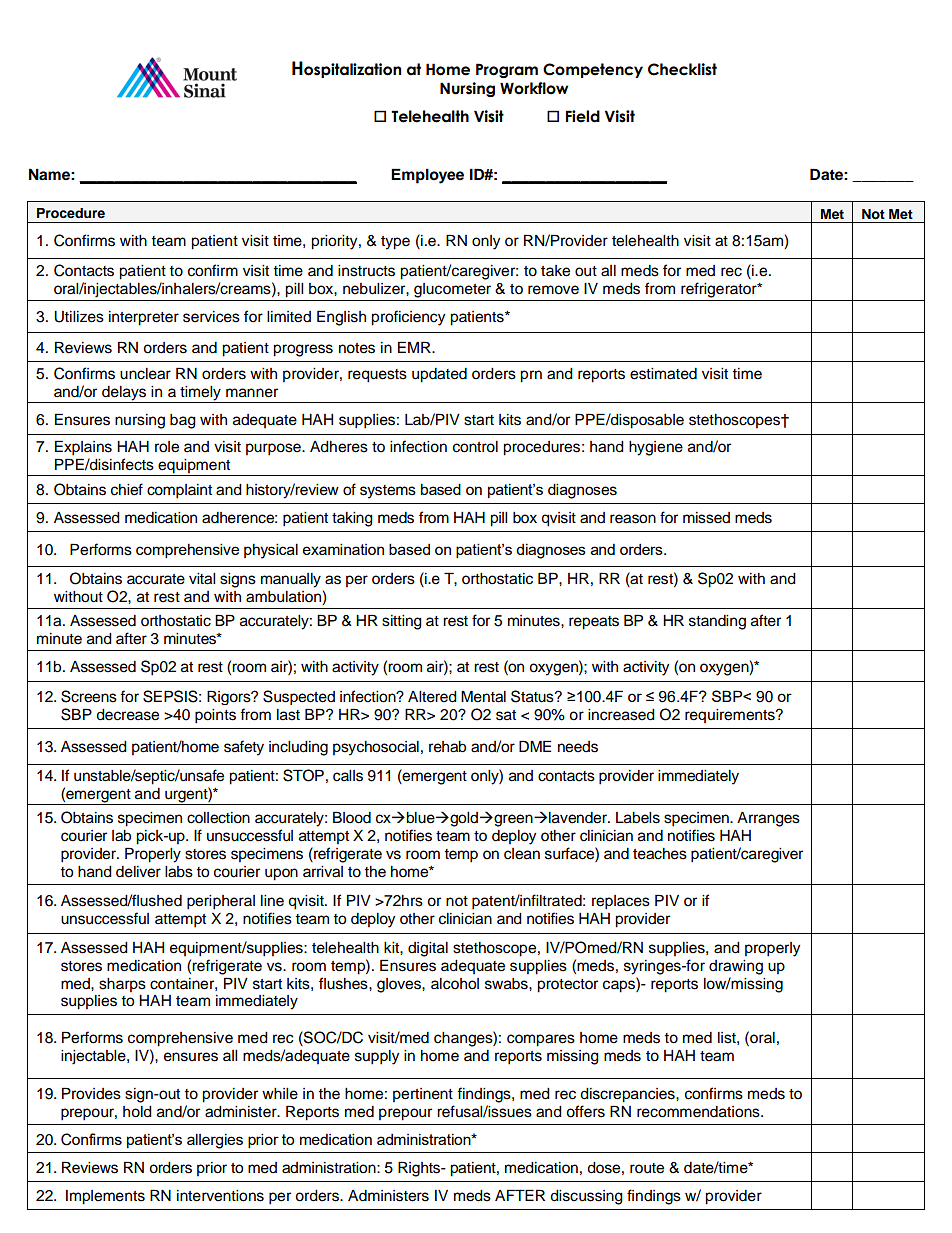  What do you see at coordinates (660, 854) in the screenshot?
I see `teaches` at bounding box center [660, 854].
